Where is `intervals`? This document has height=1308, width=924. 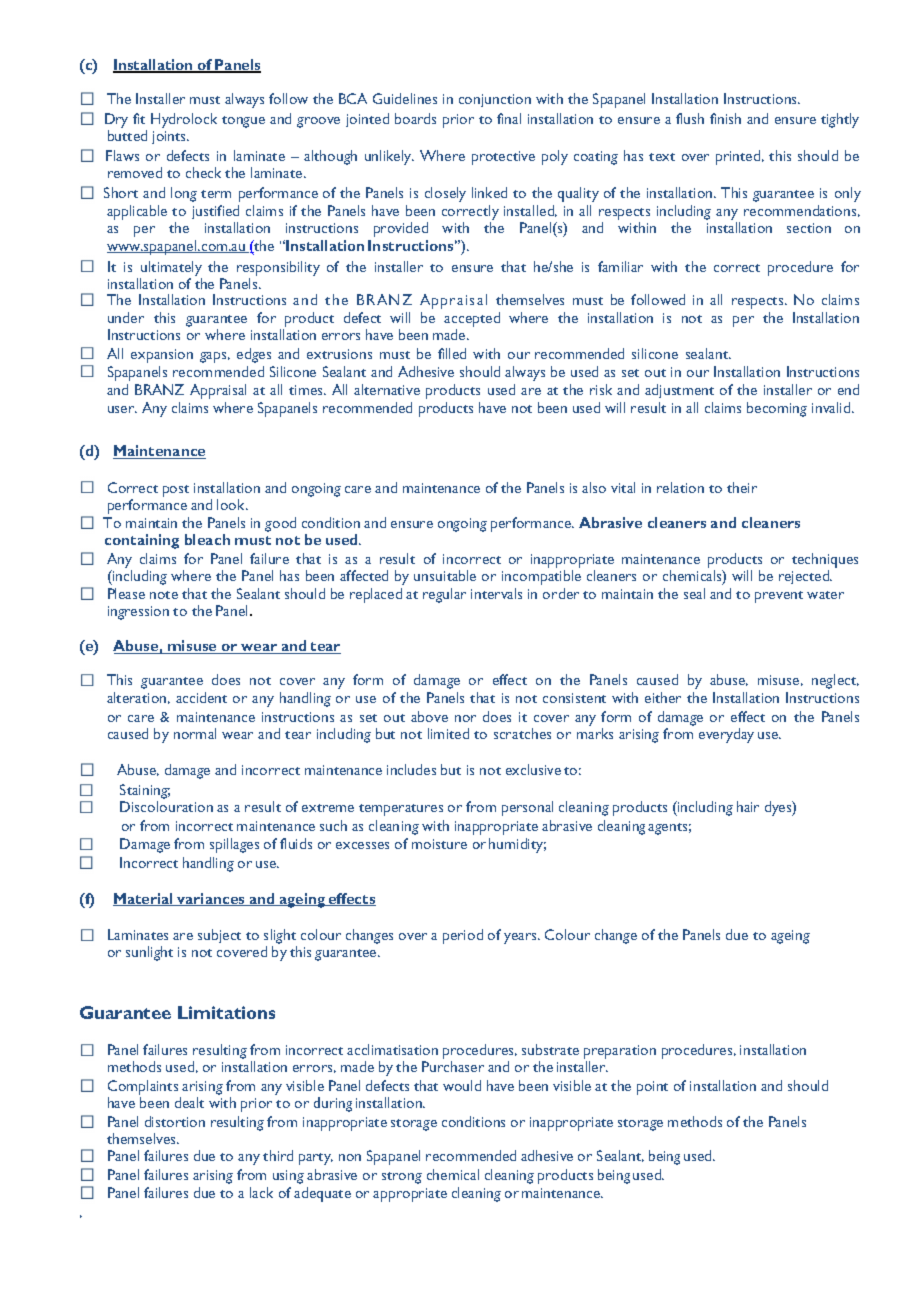
intervals is located at coordinates (496, 593).
